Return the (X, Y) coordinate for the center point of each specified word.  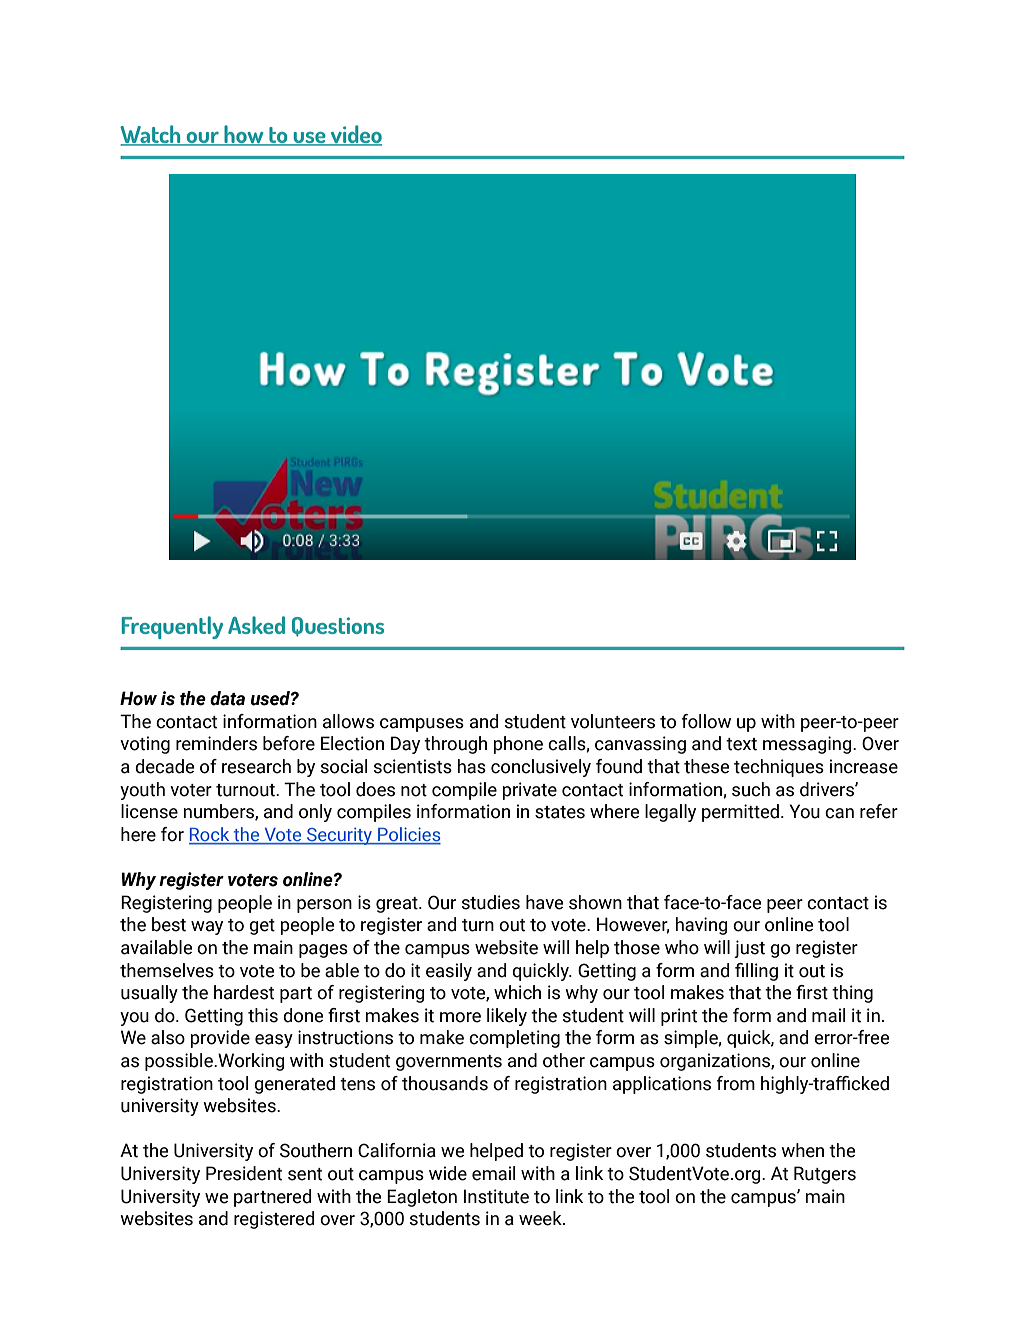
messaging (808, 745)
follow (706, 721)
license (149, 811)
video (355, 135)
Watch (151, 135)
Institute (496, 1196)
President (244, 1173)
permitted (740, 813)
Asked (256, 625)
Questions (338, 627)
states (560, 812)
